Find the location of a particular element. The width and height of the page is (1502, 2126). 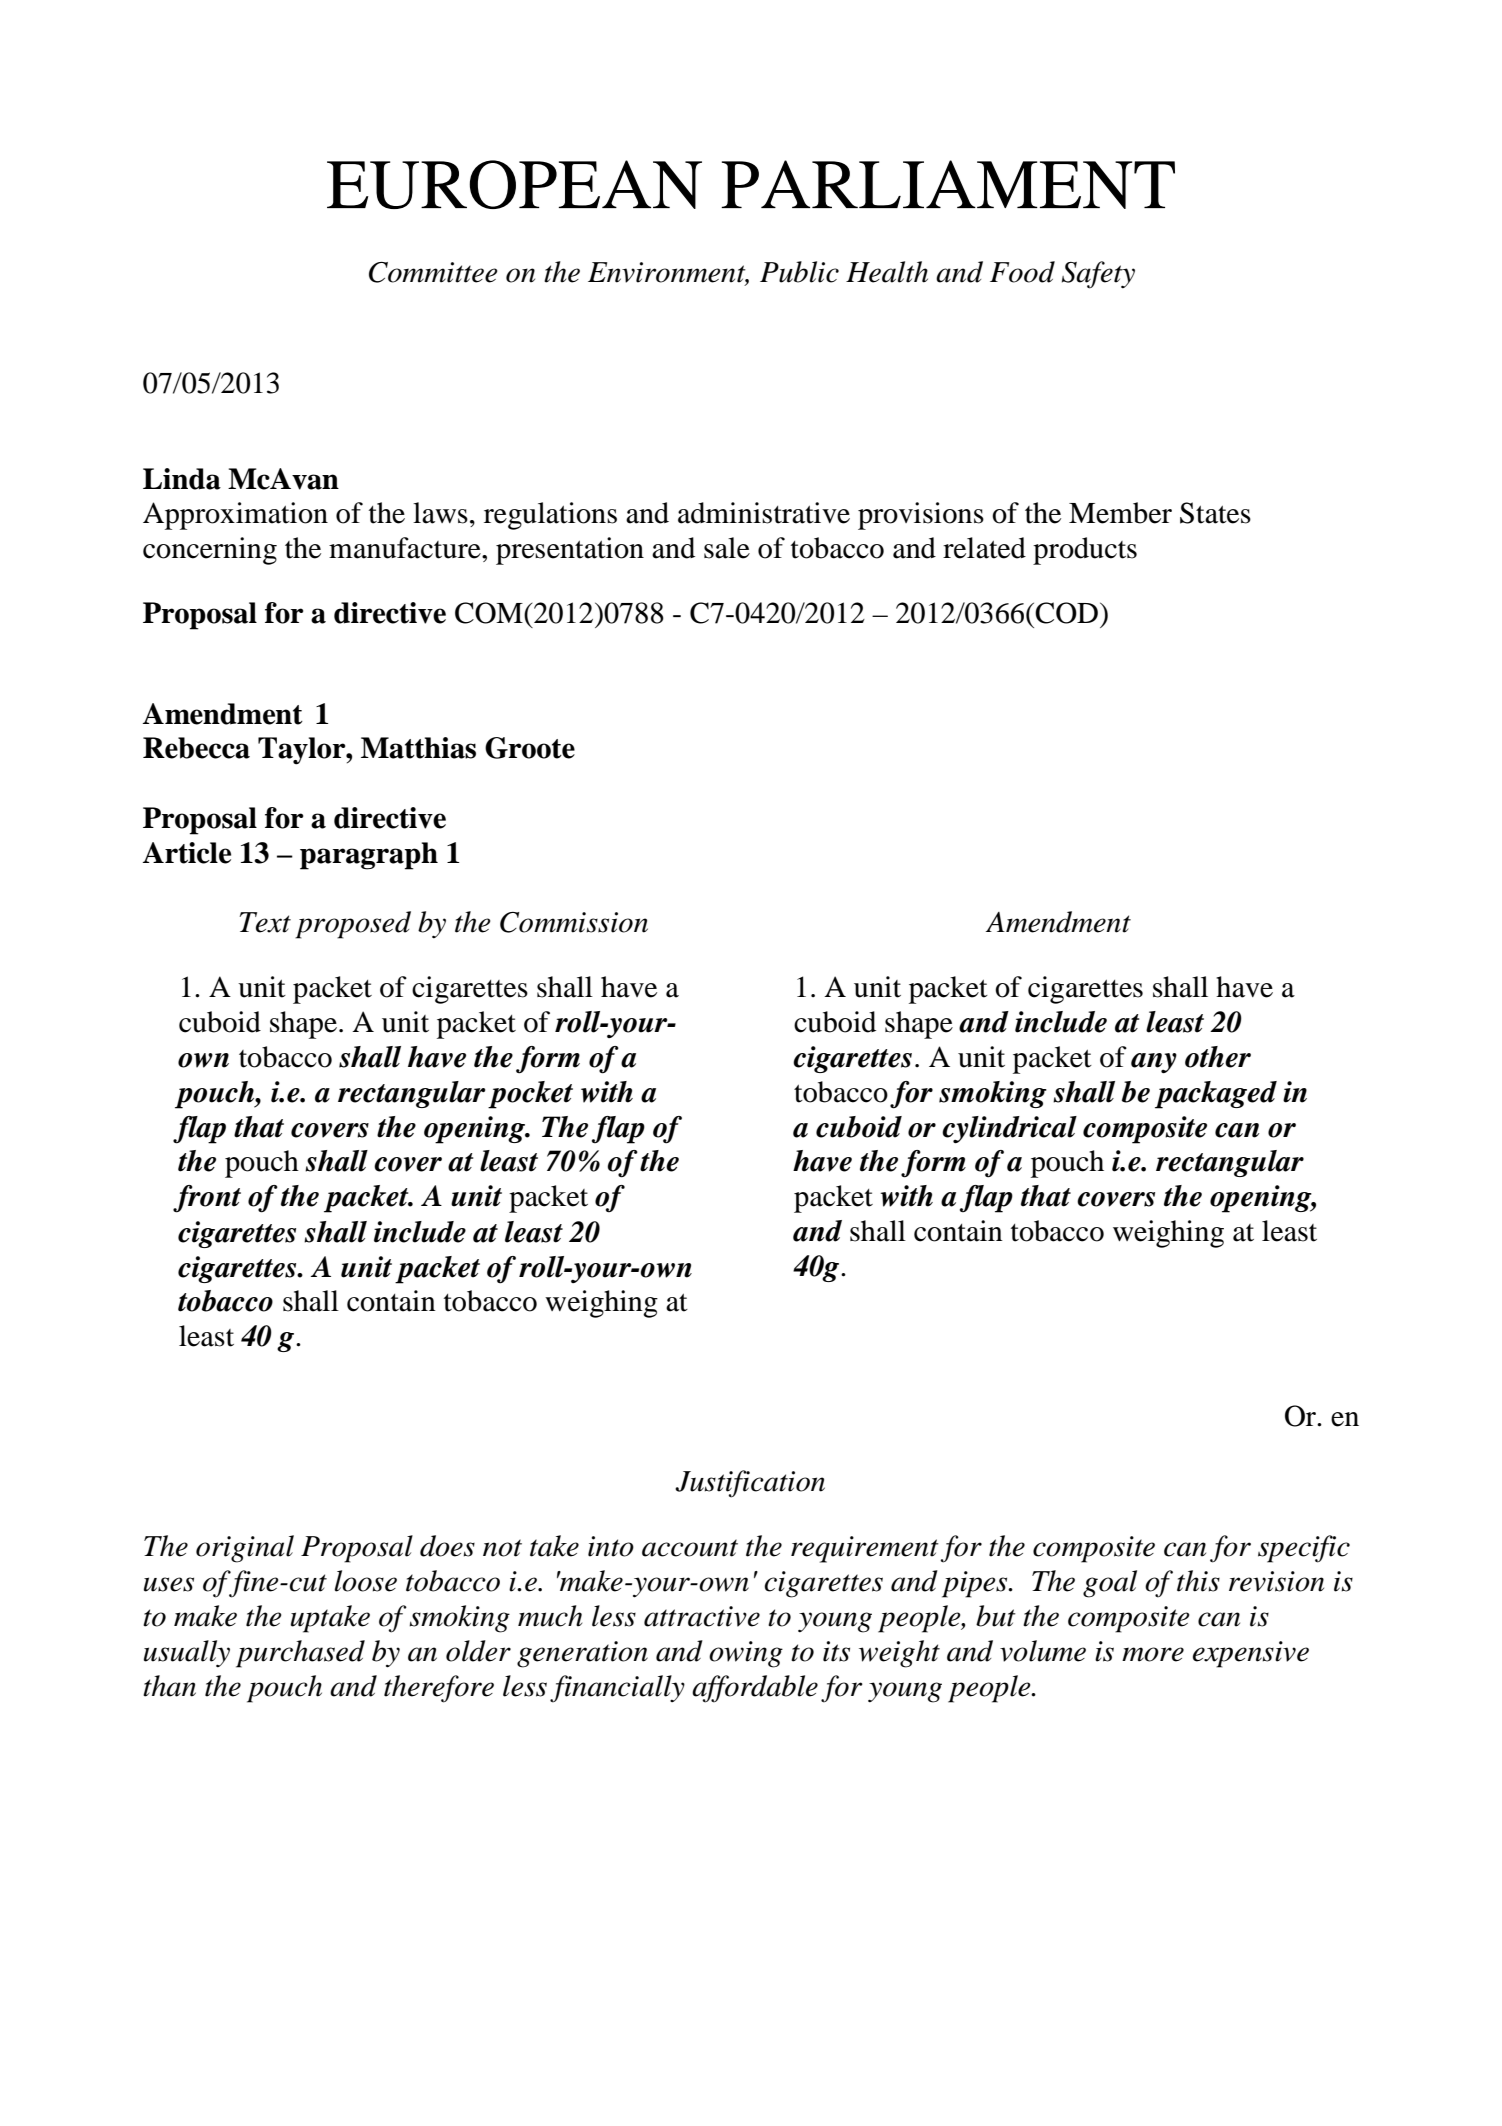

front is located at coordinates (207, 1199).
